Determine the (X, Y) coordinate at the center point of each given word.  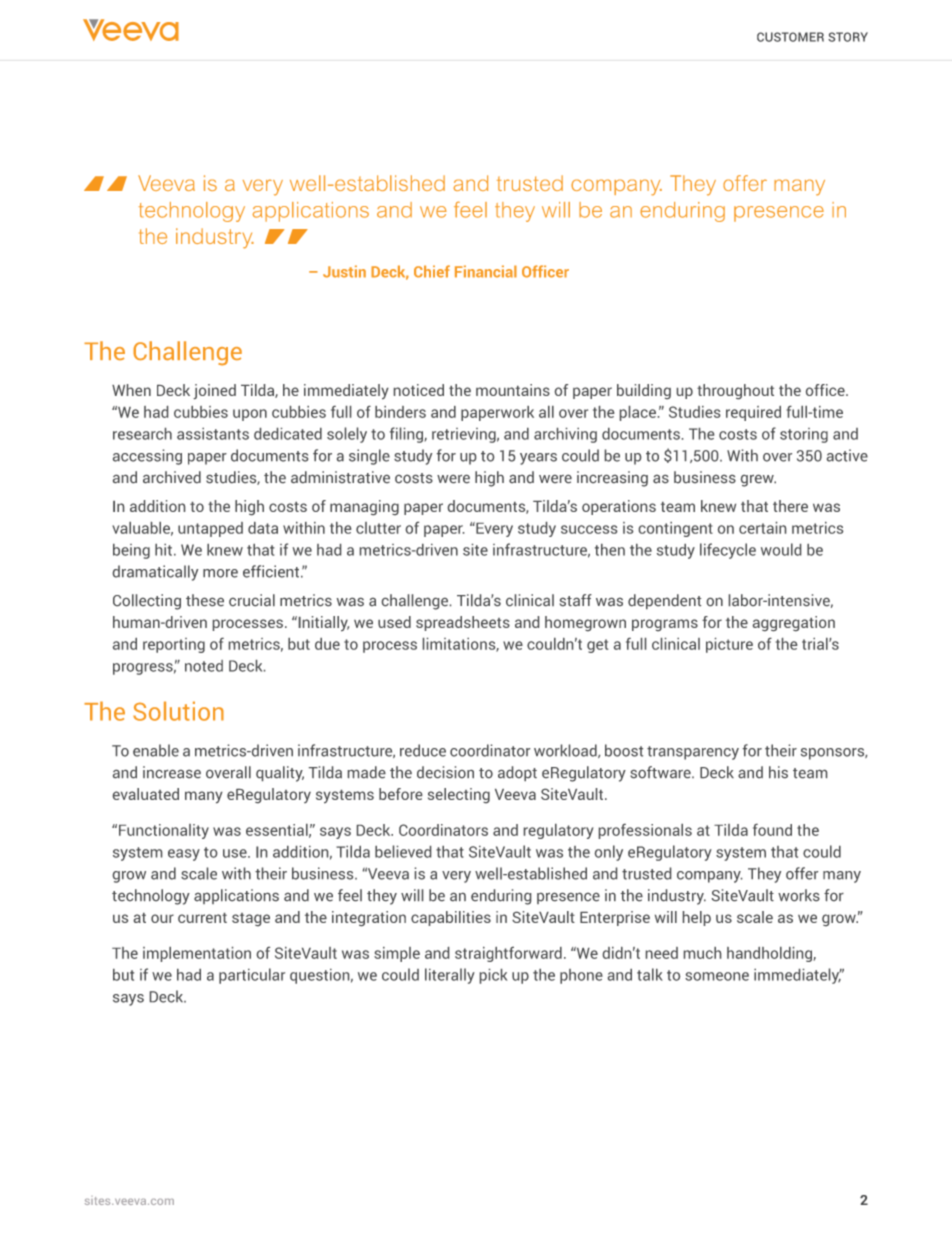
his (778, 772)
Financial (486, 271)
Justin (344, 271)
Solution (178, 711)
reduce (423, 750)
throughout (735, 391)
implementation (197, 954)
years (538, 459)
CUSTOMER (790, 37)
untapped (210, 529)
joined (214, 391)
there (790, 506)
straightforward (508, 954)
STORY (848, 37)
